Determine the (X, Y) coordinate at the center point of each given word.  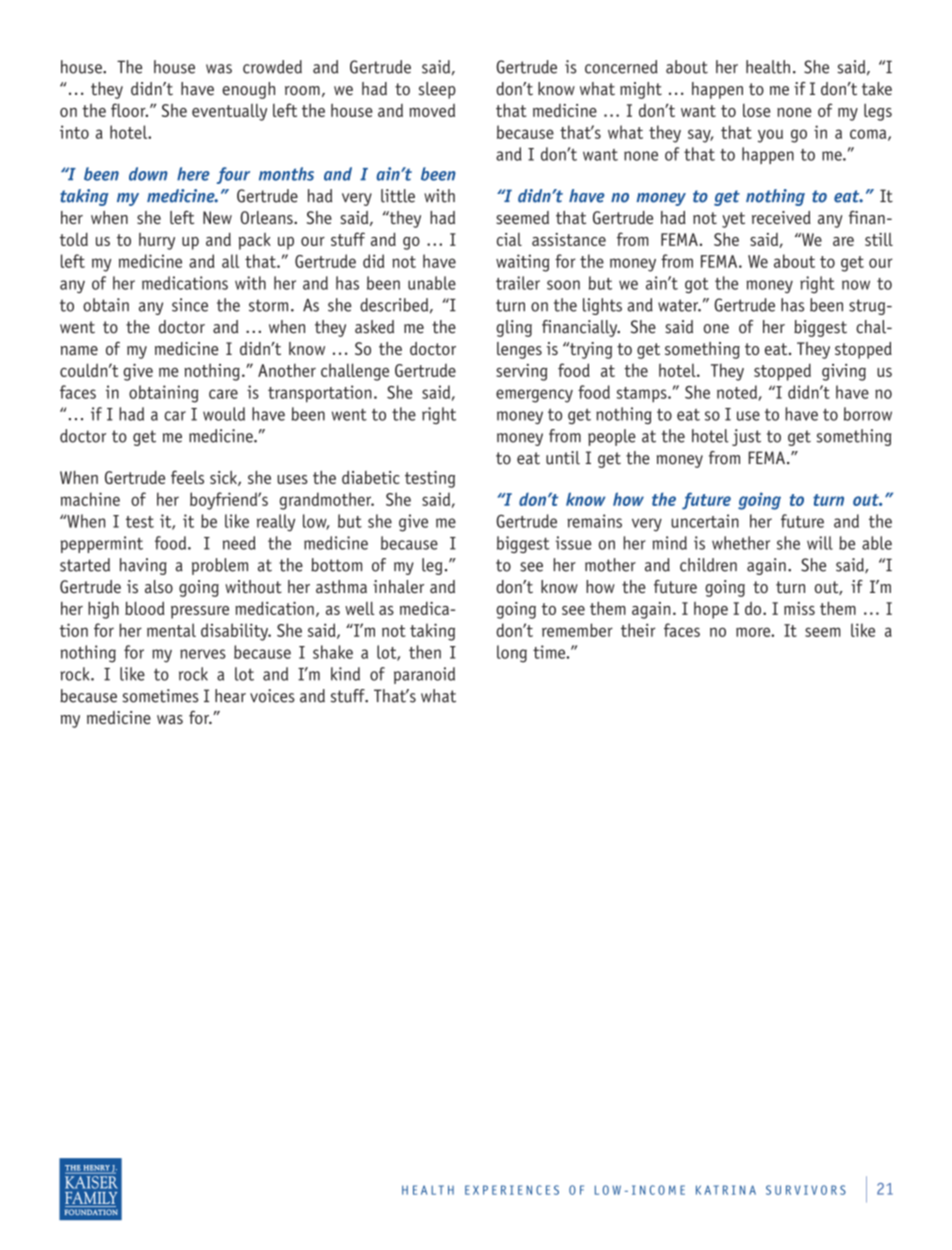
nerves (203, 654)
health (768, 67)
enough (248, 90)
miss (799, 608)
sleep (437, 90)
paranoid (424, 675)
